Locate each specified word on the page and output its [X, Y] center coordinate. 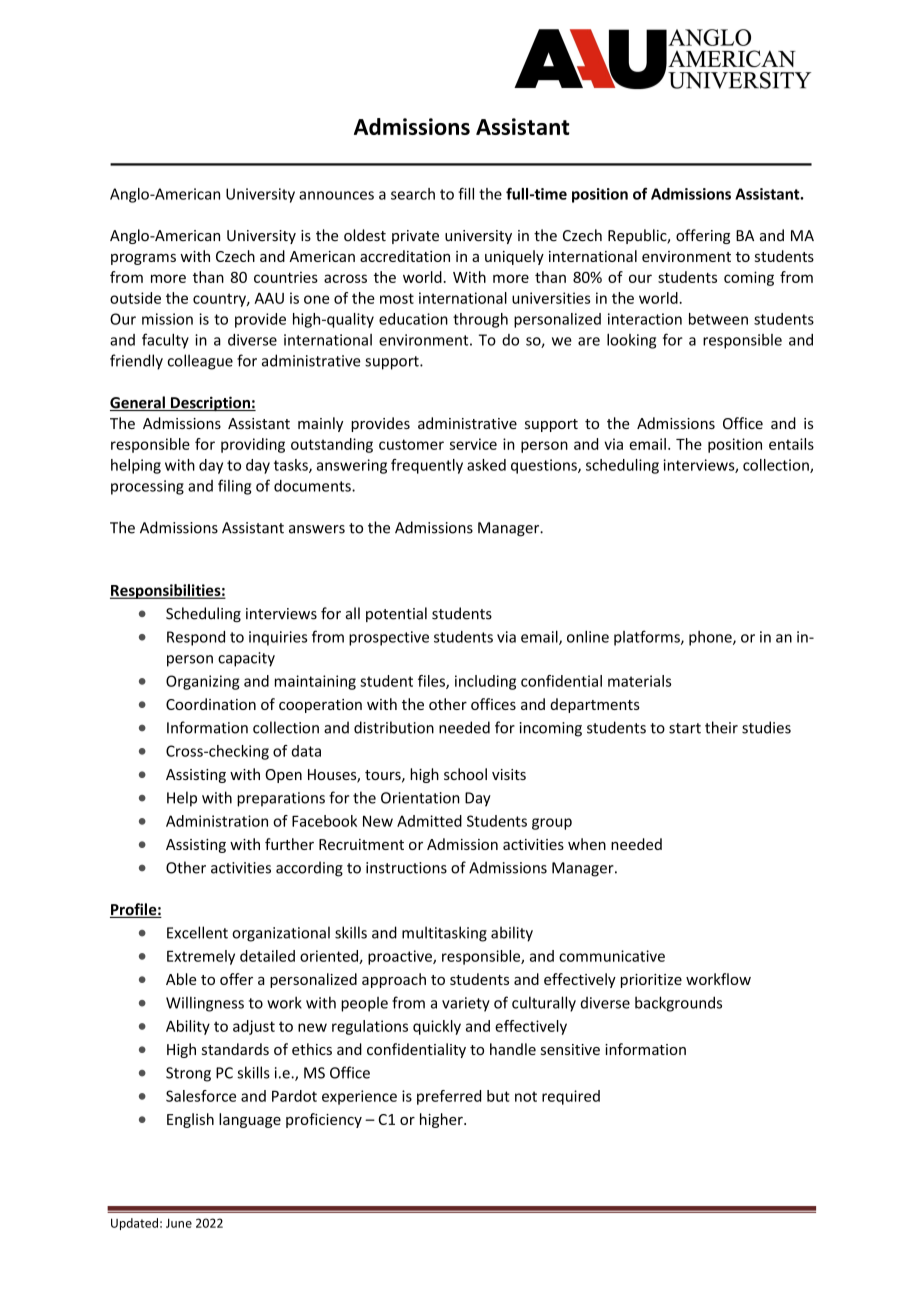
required [571, 1097]
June [179, 1223]
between [718, 319]
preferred [449, 1097]
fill [466, 193]
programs [143, 259]
